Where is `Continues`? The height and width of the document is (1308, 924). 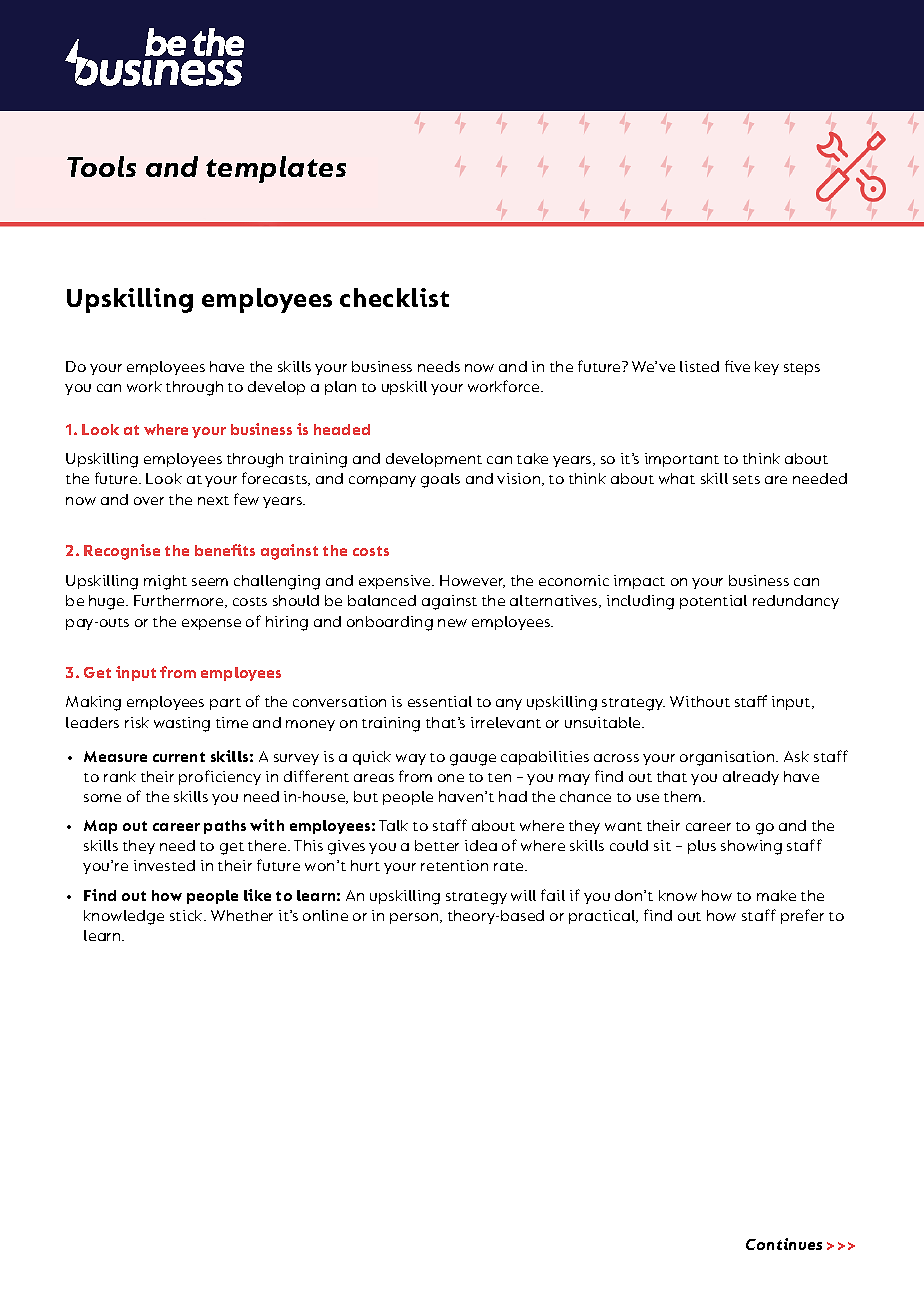 Continues is located at coordinates (784, 1244).
